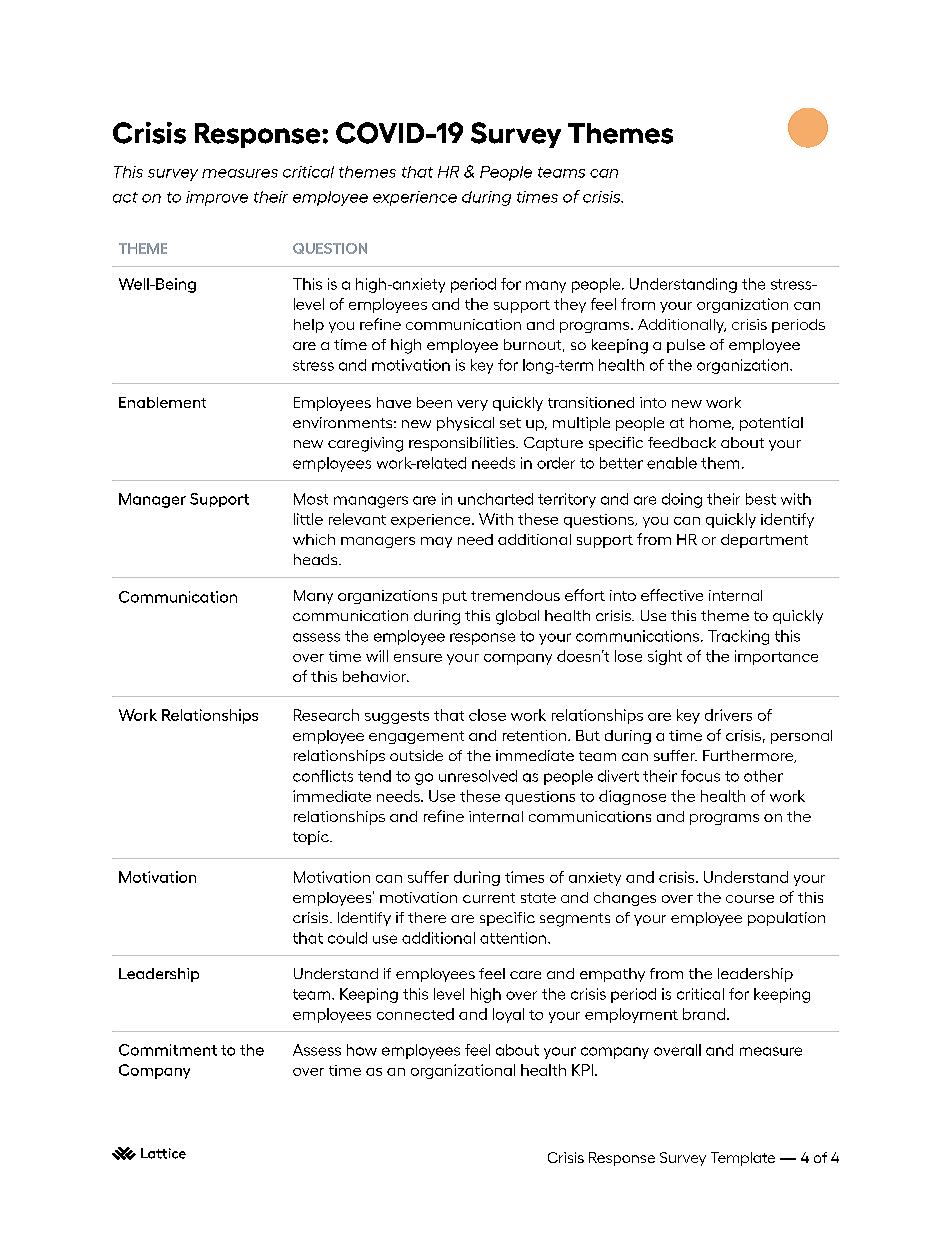  I want to click on Research, so click(326, 715).
